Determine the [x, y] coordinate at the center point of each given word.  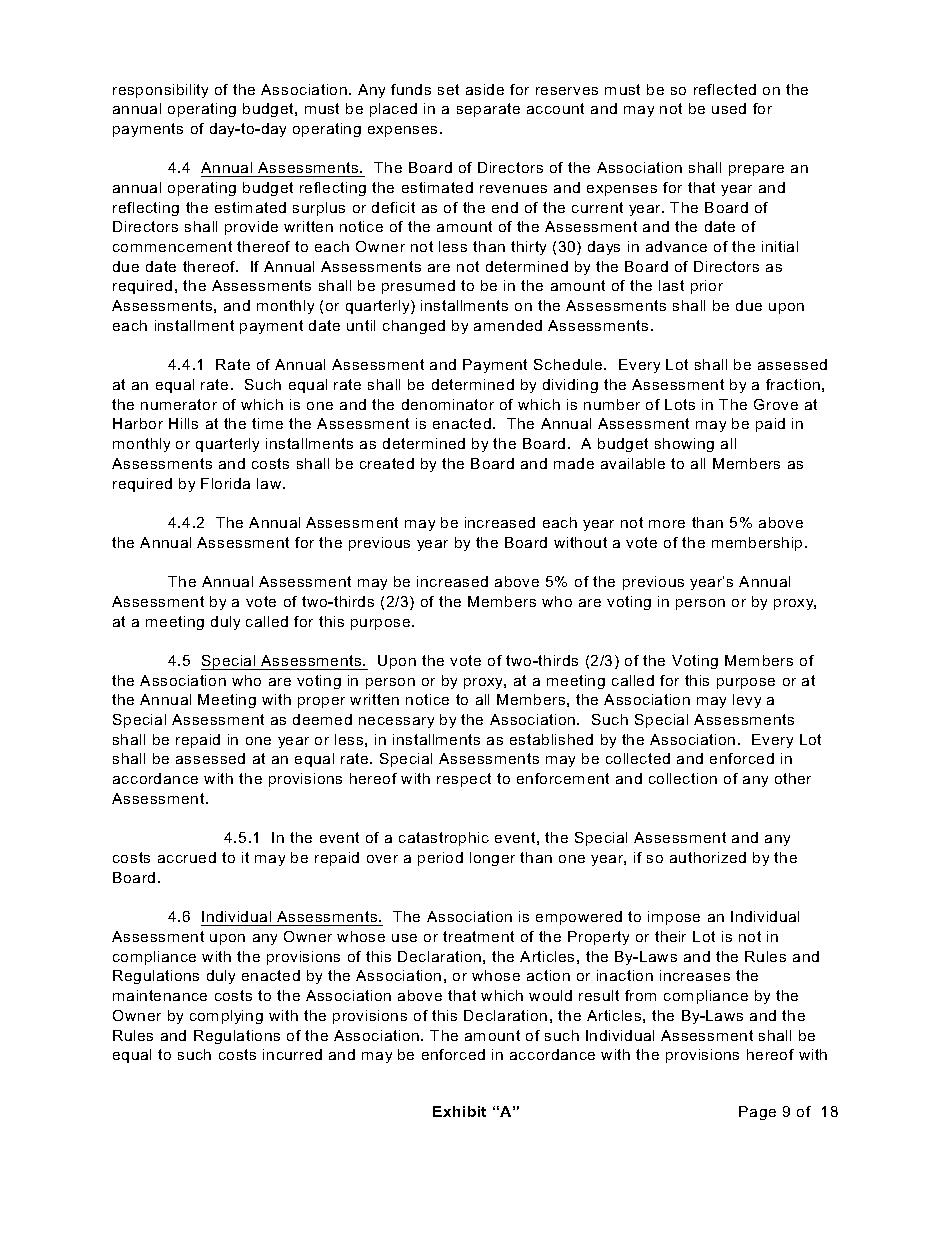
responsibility [160, 91]
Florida [225, 483]
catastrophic [444, 839]
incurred [292, 1054]
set [448, 89]
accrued [187, 857]
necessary [396, 722]
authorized [708, 857]
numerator [179, 404]
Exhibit [459, 1111]
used [729, 108]
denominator [448, 404]
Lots [680, 404]
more [667, 524]
